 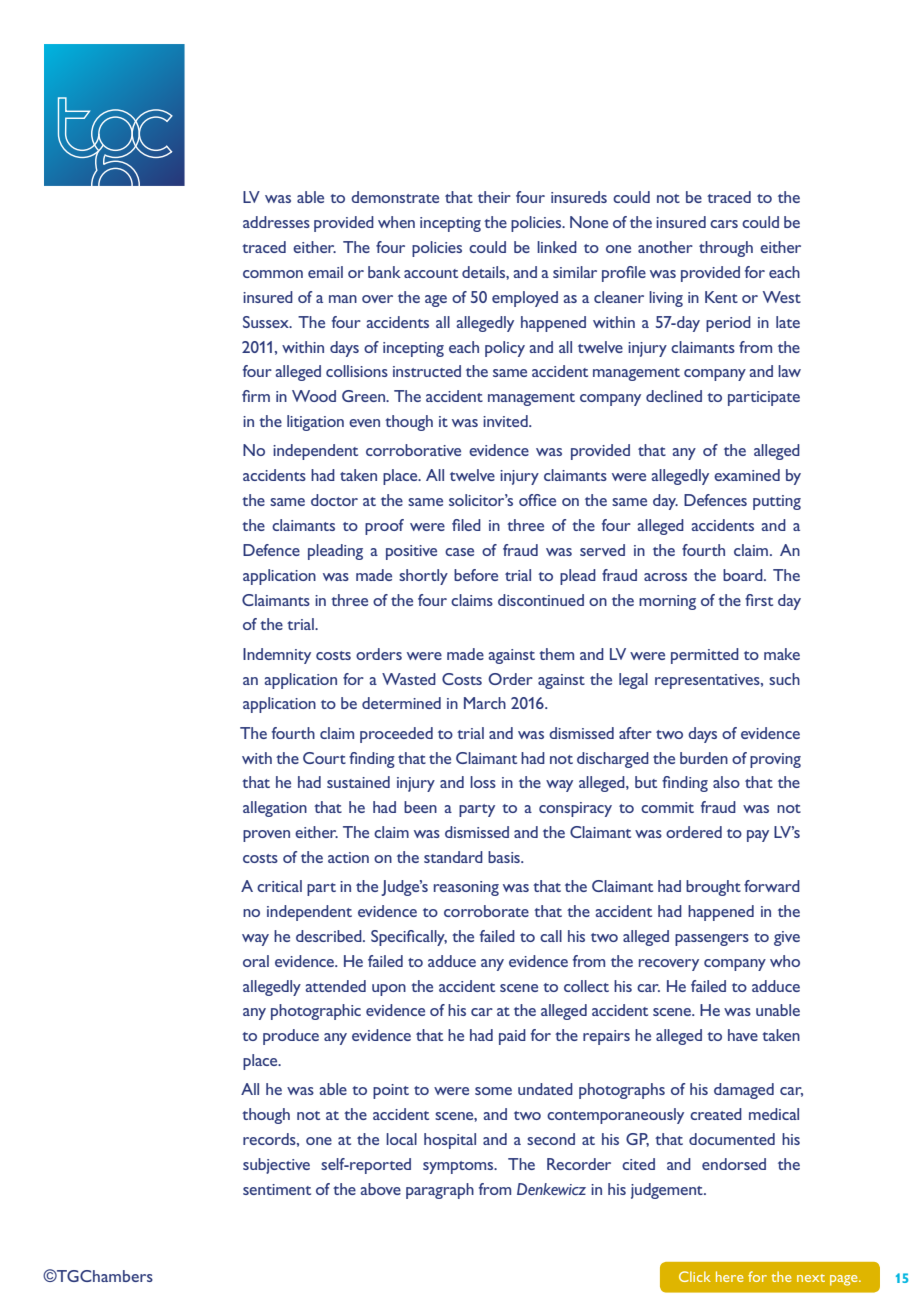 I want to click on loss, so click(x=483, y=782).
